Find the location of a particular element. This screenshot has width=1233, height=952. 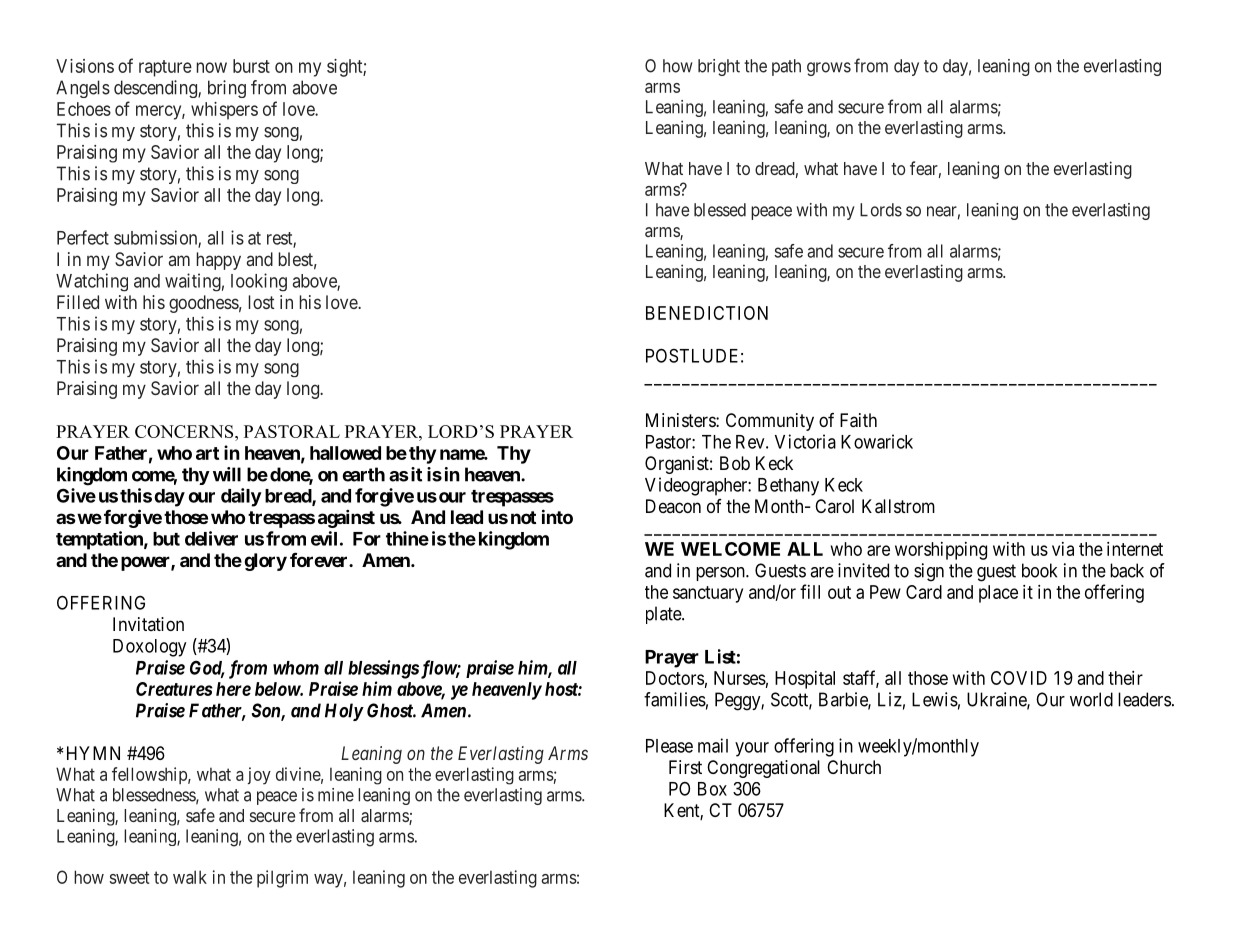

will is located at coordinates (227, 474).
